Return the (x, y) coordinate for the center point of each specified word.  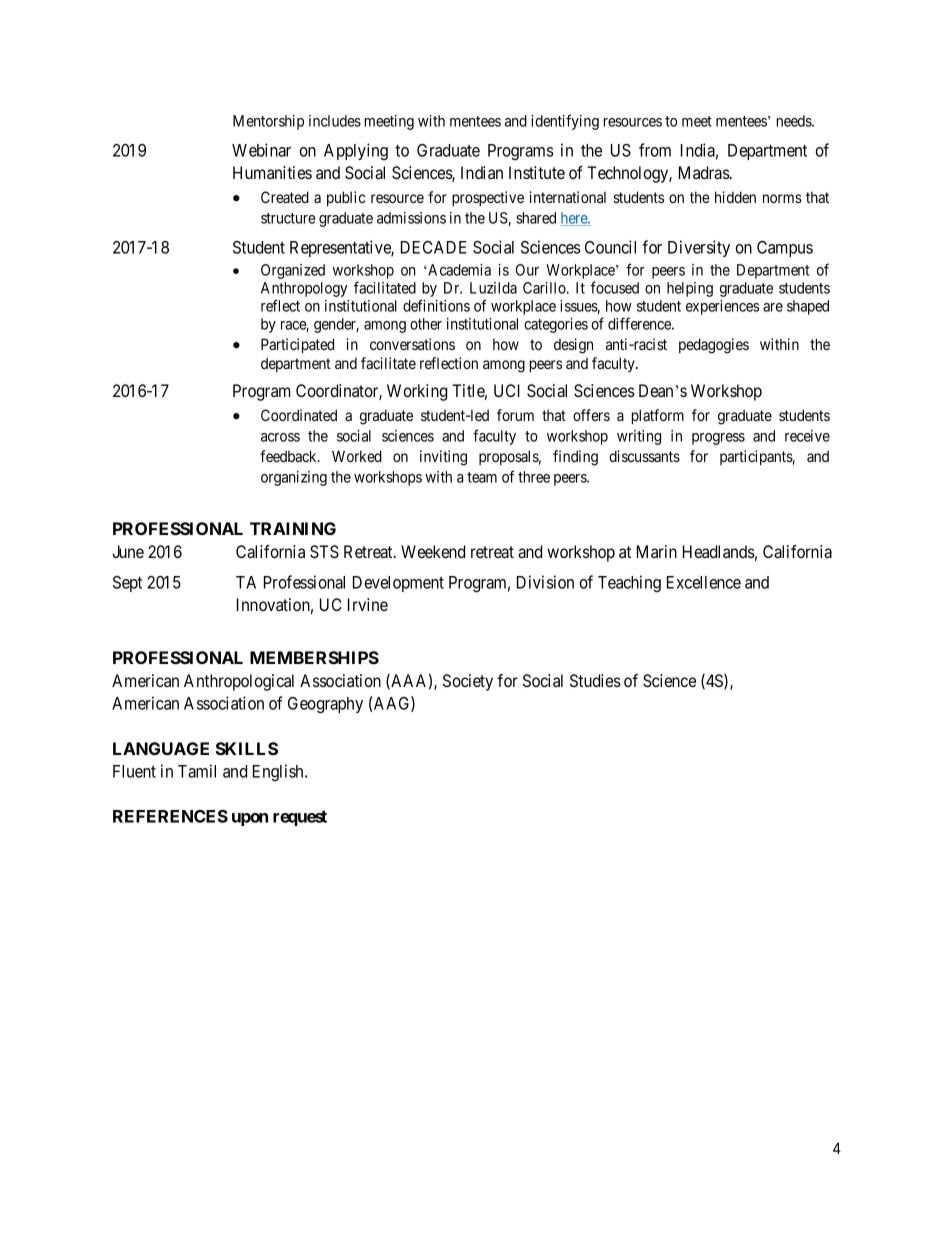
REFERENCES (170, 816)
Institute (537, 172)
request (300, 818)
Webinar (261, 150)
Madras (705, 172)
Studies (595, 680)
